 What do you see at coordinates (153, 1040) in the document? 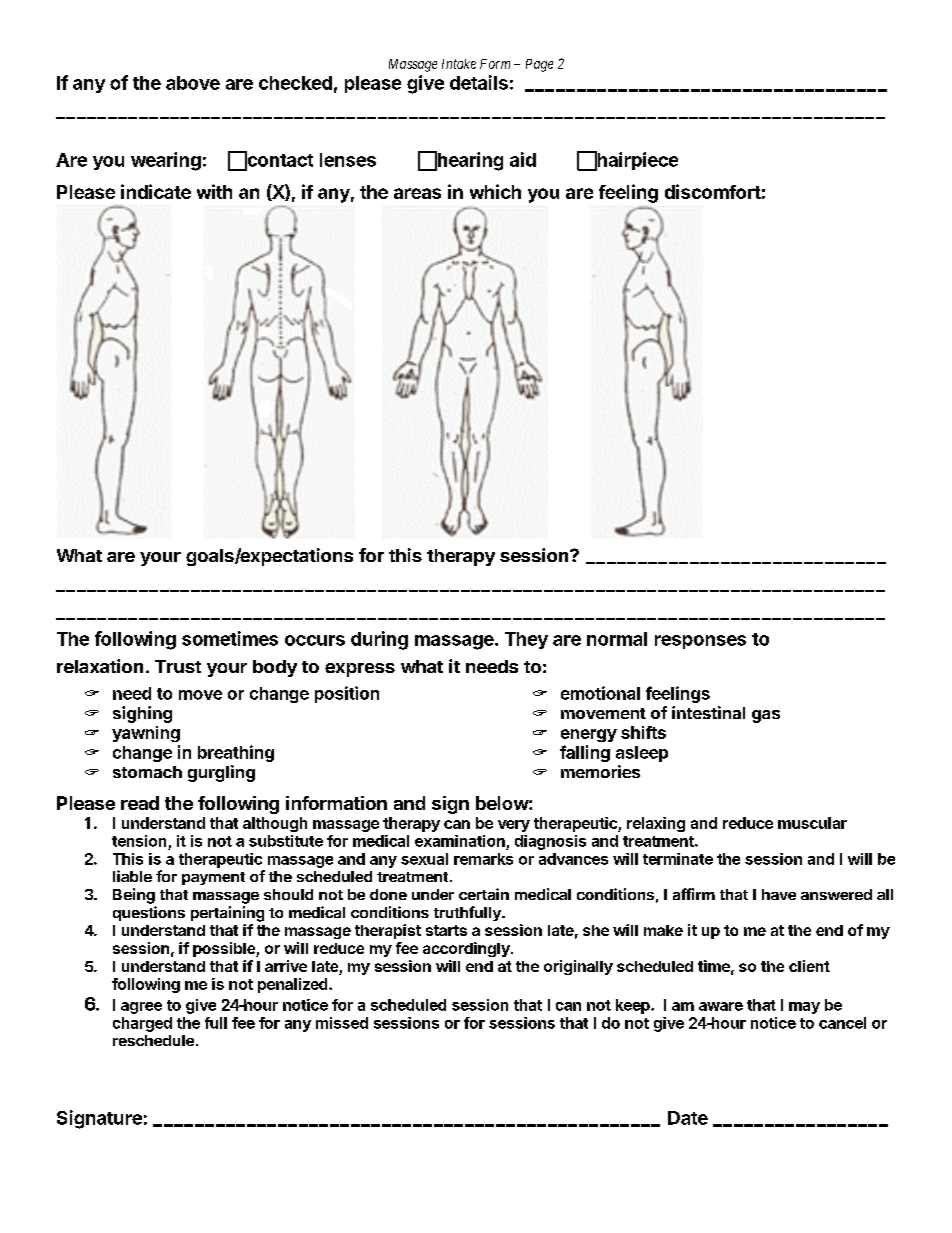
I see `reschedule` at bounding box center [153, 1040].
